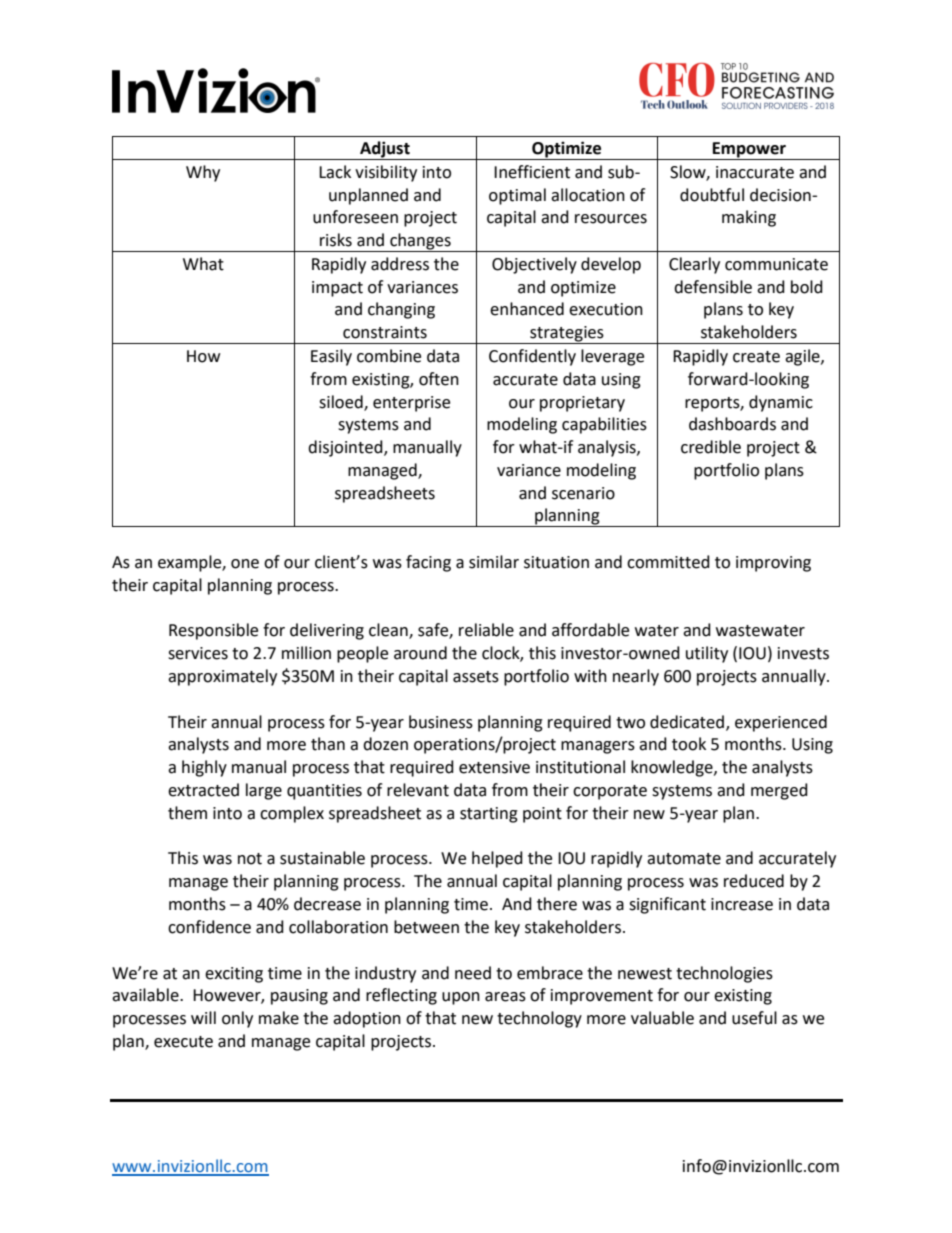  Describe the element at coordinates (532, 172) in the screenshot. I see `Inefficient` at that location.
